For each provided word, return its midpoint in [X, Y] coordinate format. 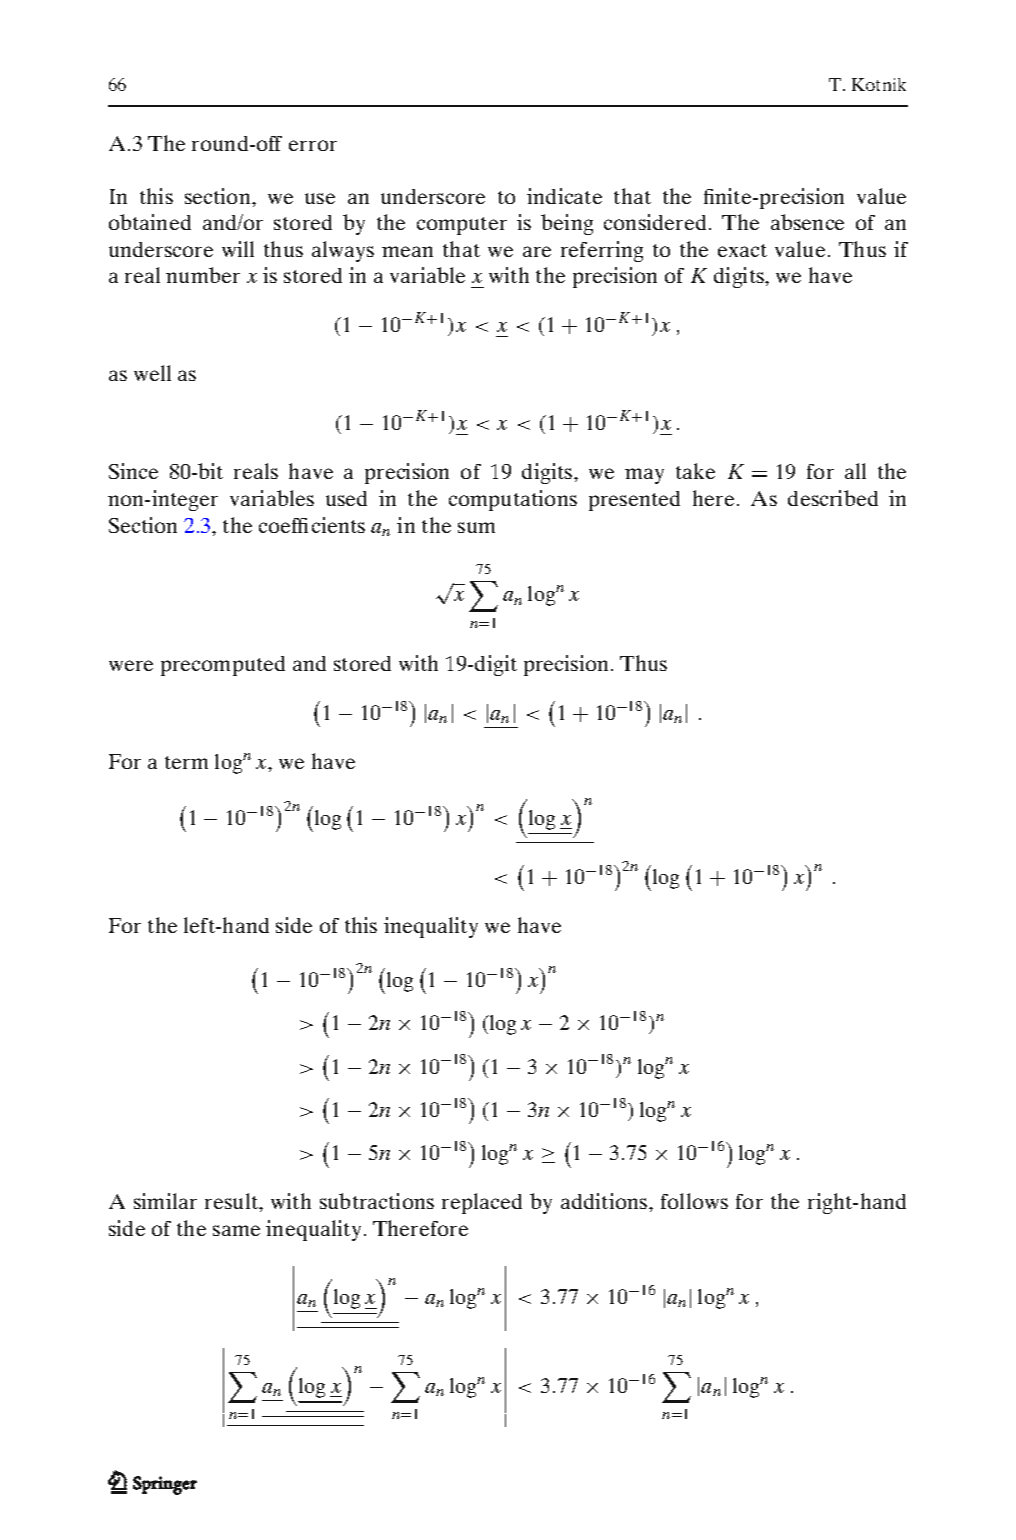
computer [462, 226]
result [233, 1202]
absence [807, 222]
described [833, 498]
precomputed [223, 666]
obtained [150, 222]
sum [476, 527]
